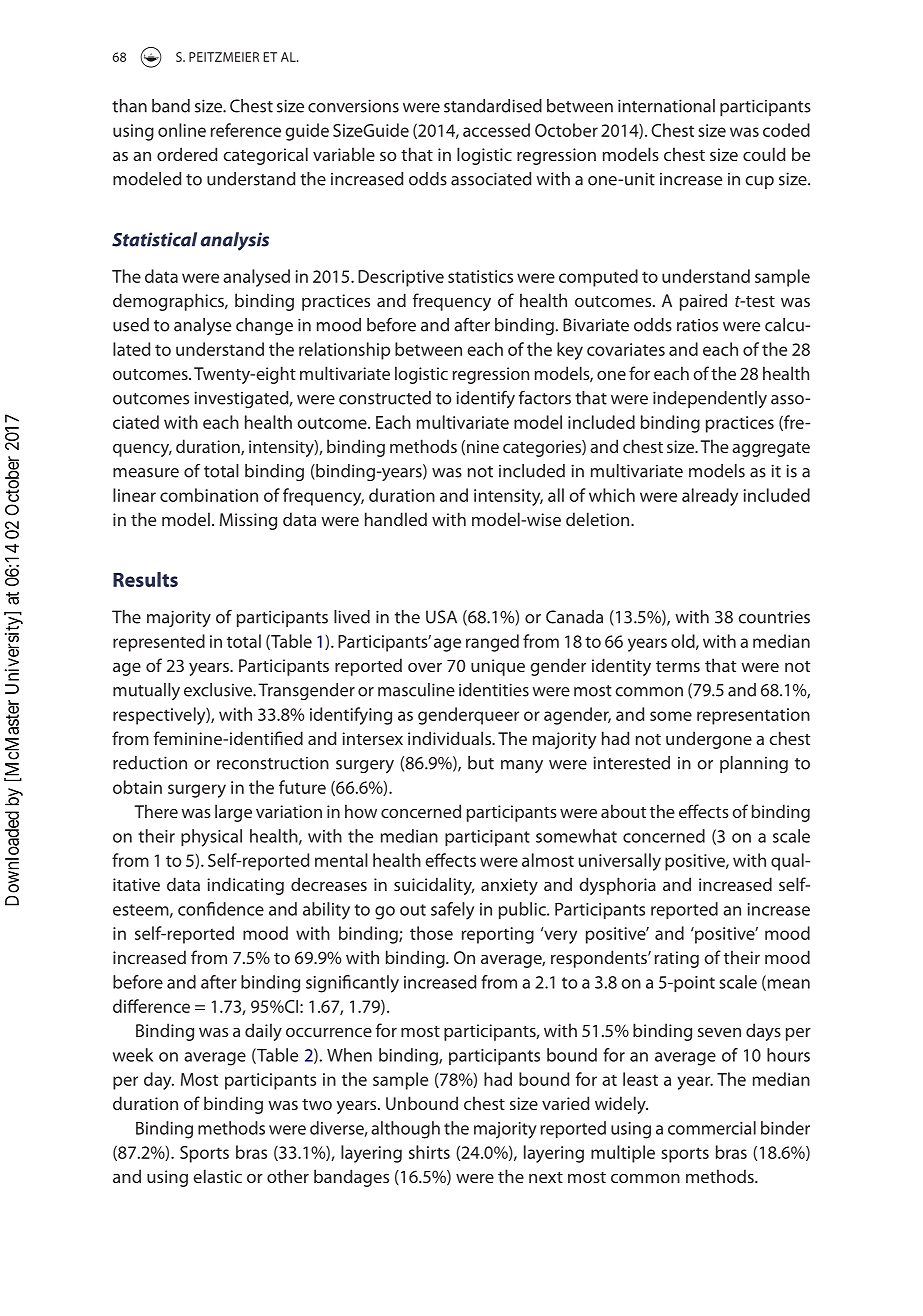  What do you see at coordinates (159, 643) in the document?
I see `represented` at bounding box center [159, 643].
